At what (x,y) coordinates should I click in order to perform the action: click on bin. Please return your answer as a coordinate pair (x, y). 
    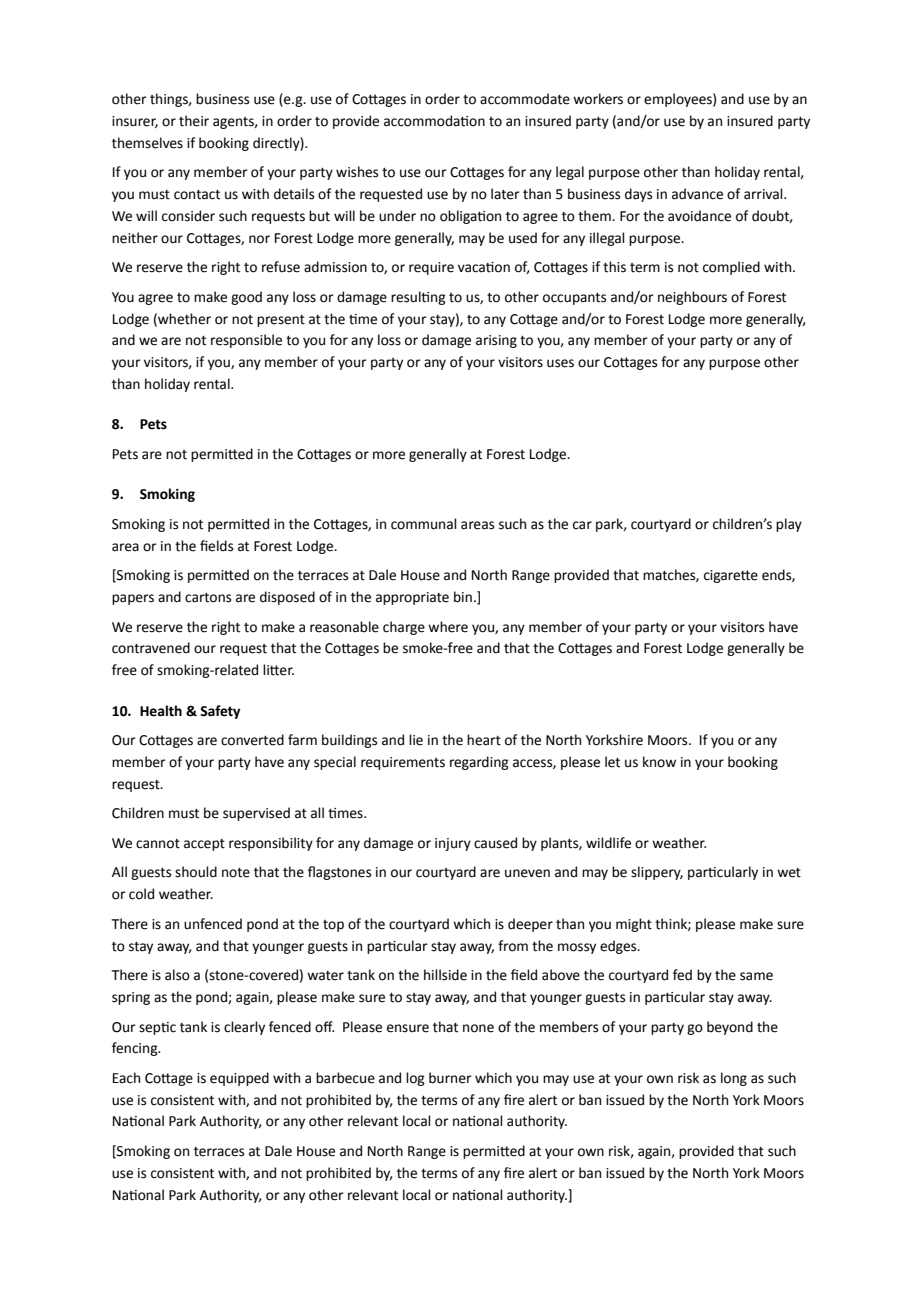
    Looking at the image, I should click on (463, 597).
